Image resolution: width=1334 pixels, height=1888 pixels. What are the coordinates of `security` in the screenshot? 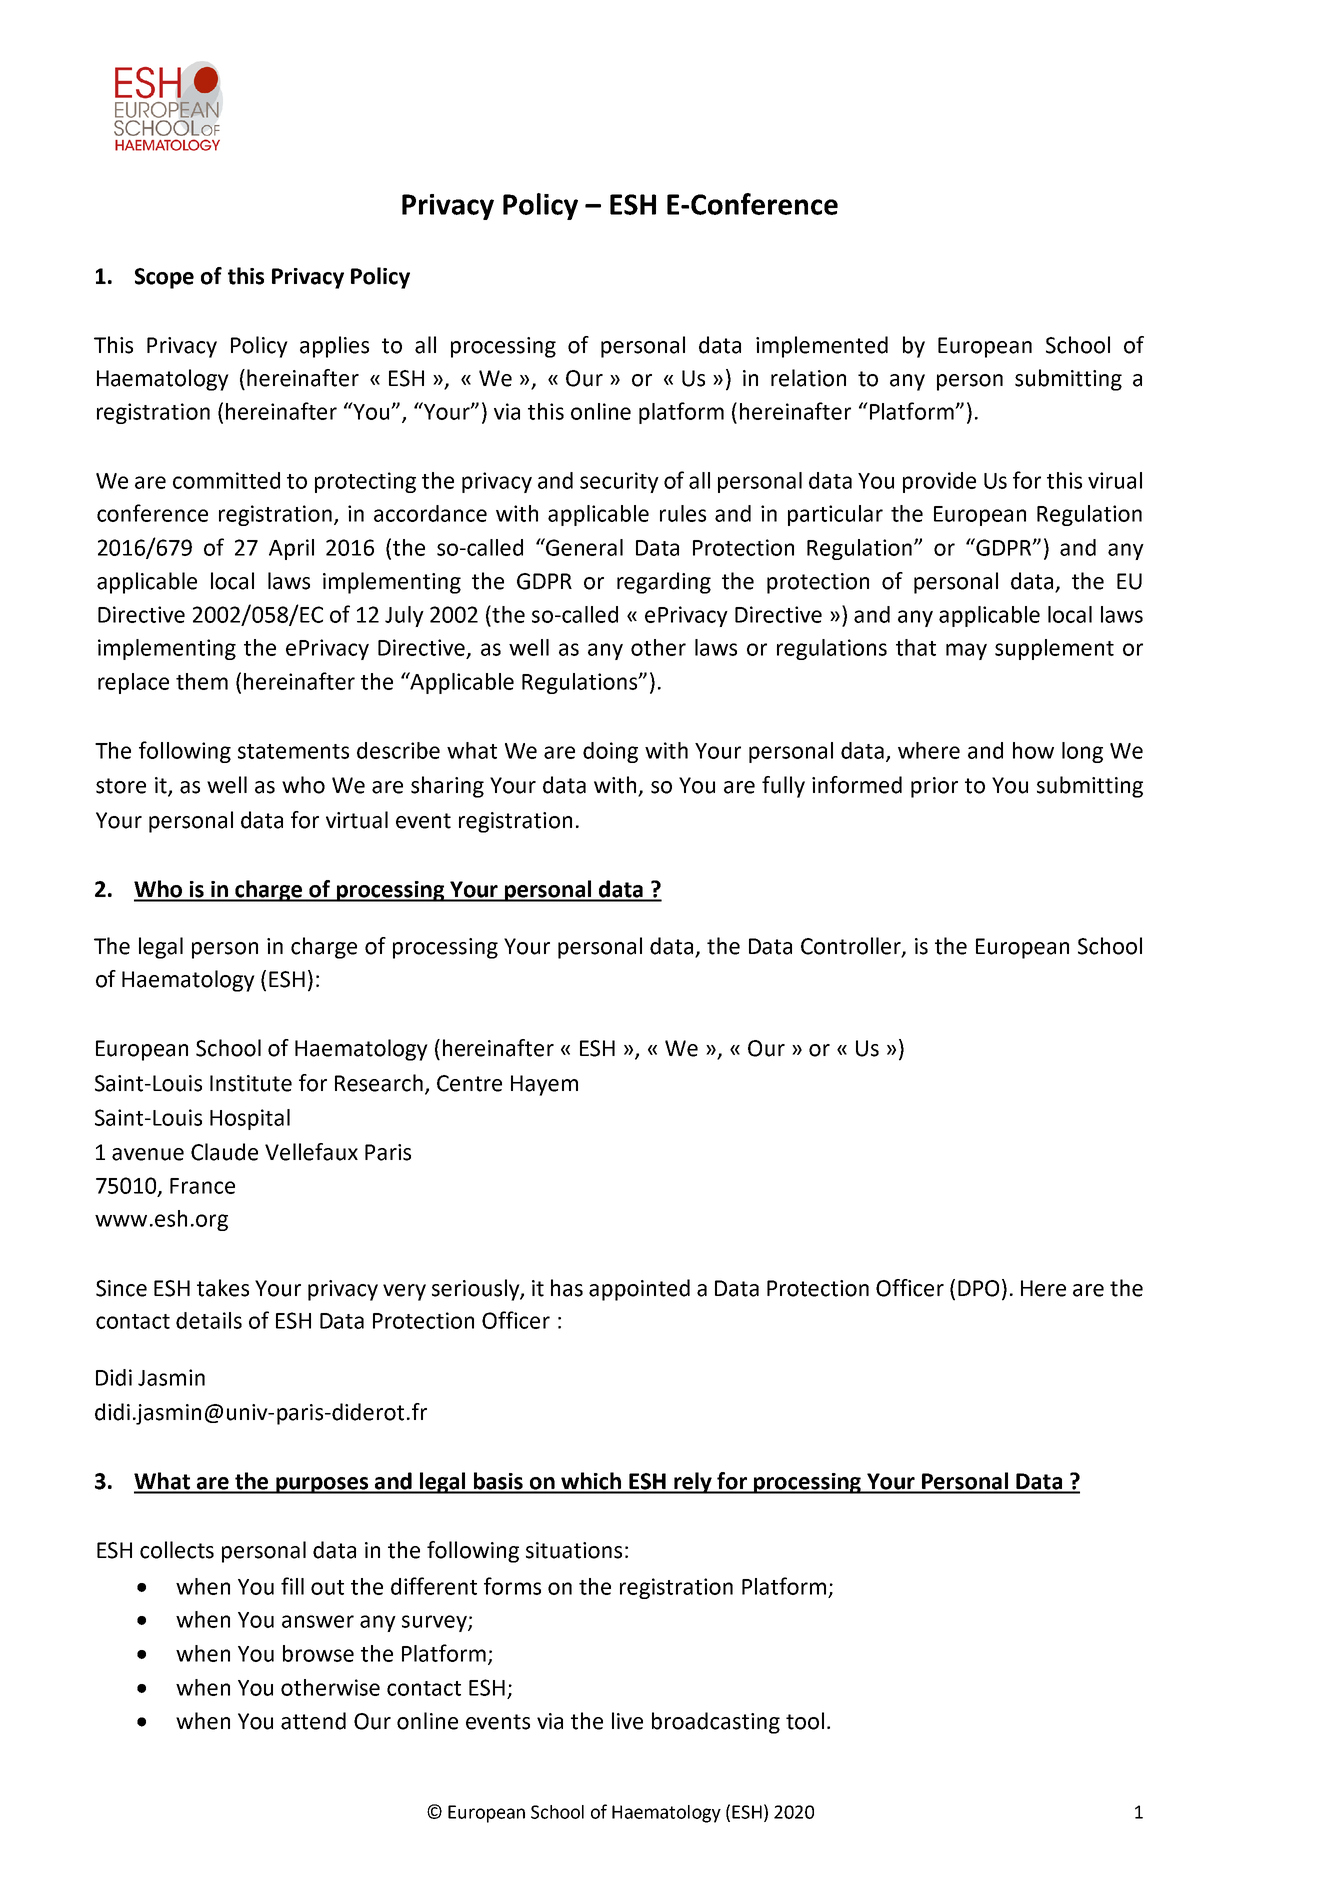 It's located at (619, 482).
